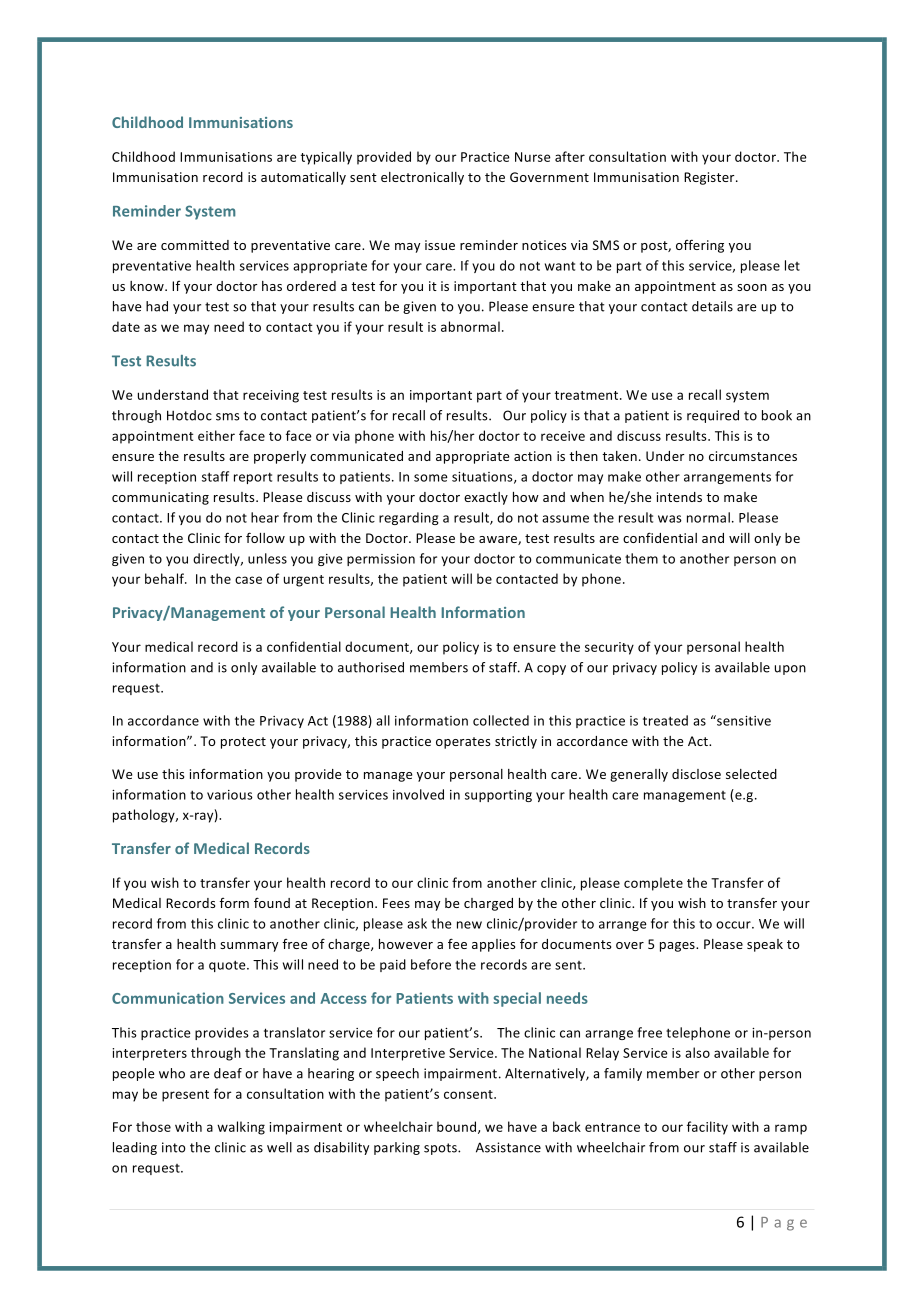 Image resolution: width=924 pixels, height=1308 pixels. I want to click on protect, so click(243, 743).
